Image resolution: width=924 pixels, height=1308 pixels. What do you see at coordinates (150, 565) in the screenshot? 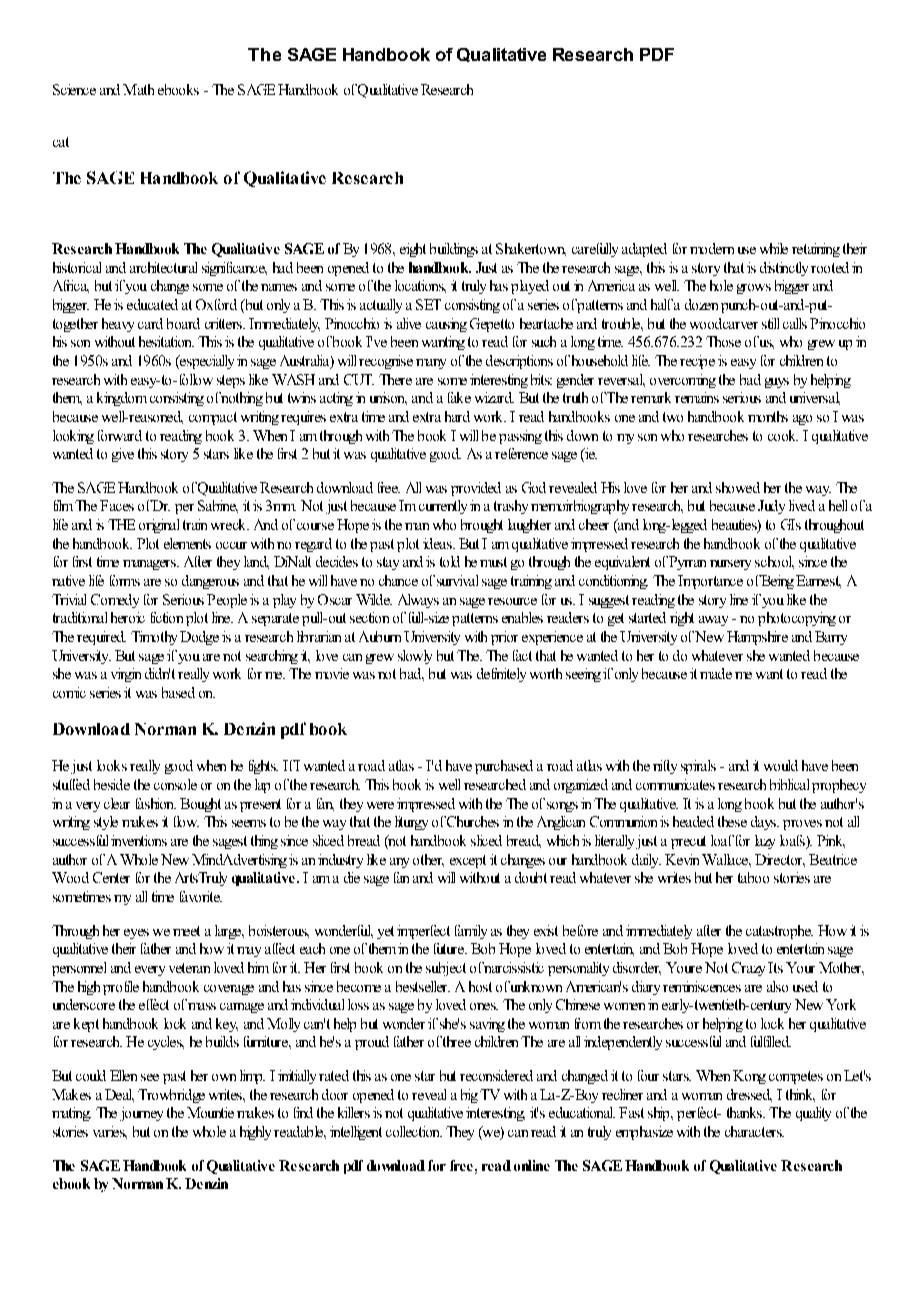
I see `managers` at bounding box center [150, 565].
